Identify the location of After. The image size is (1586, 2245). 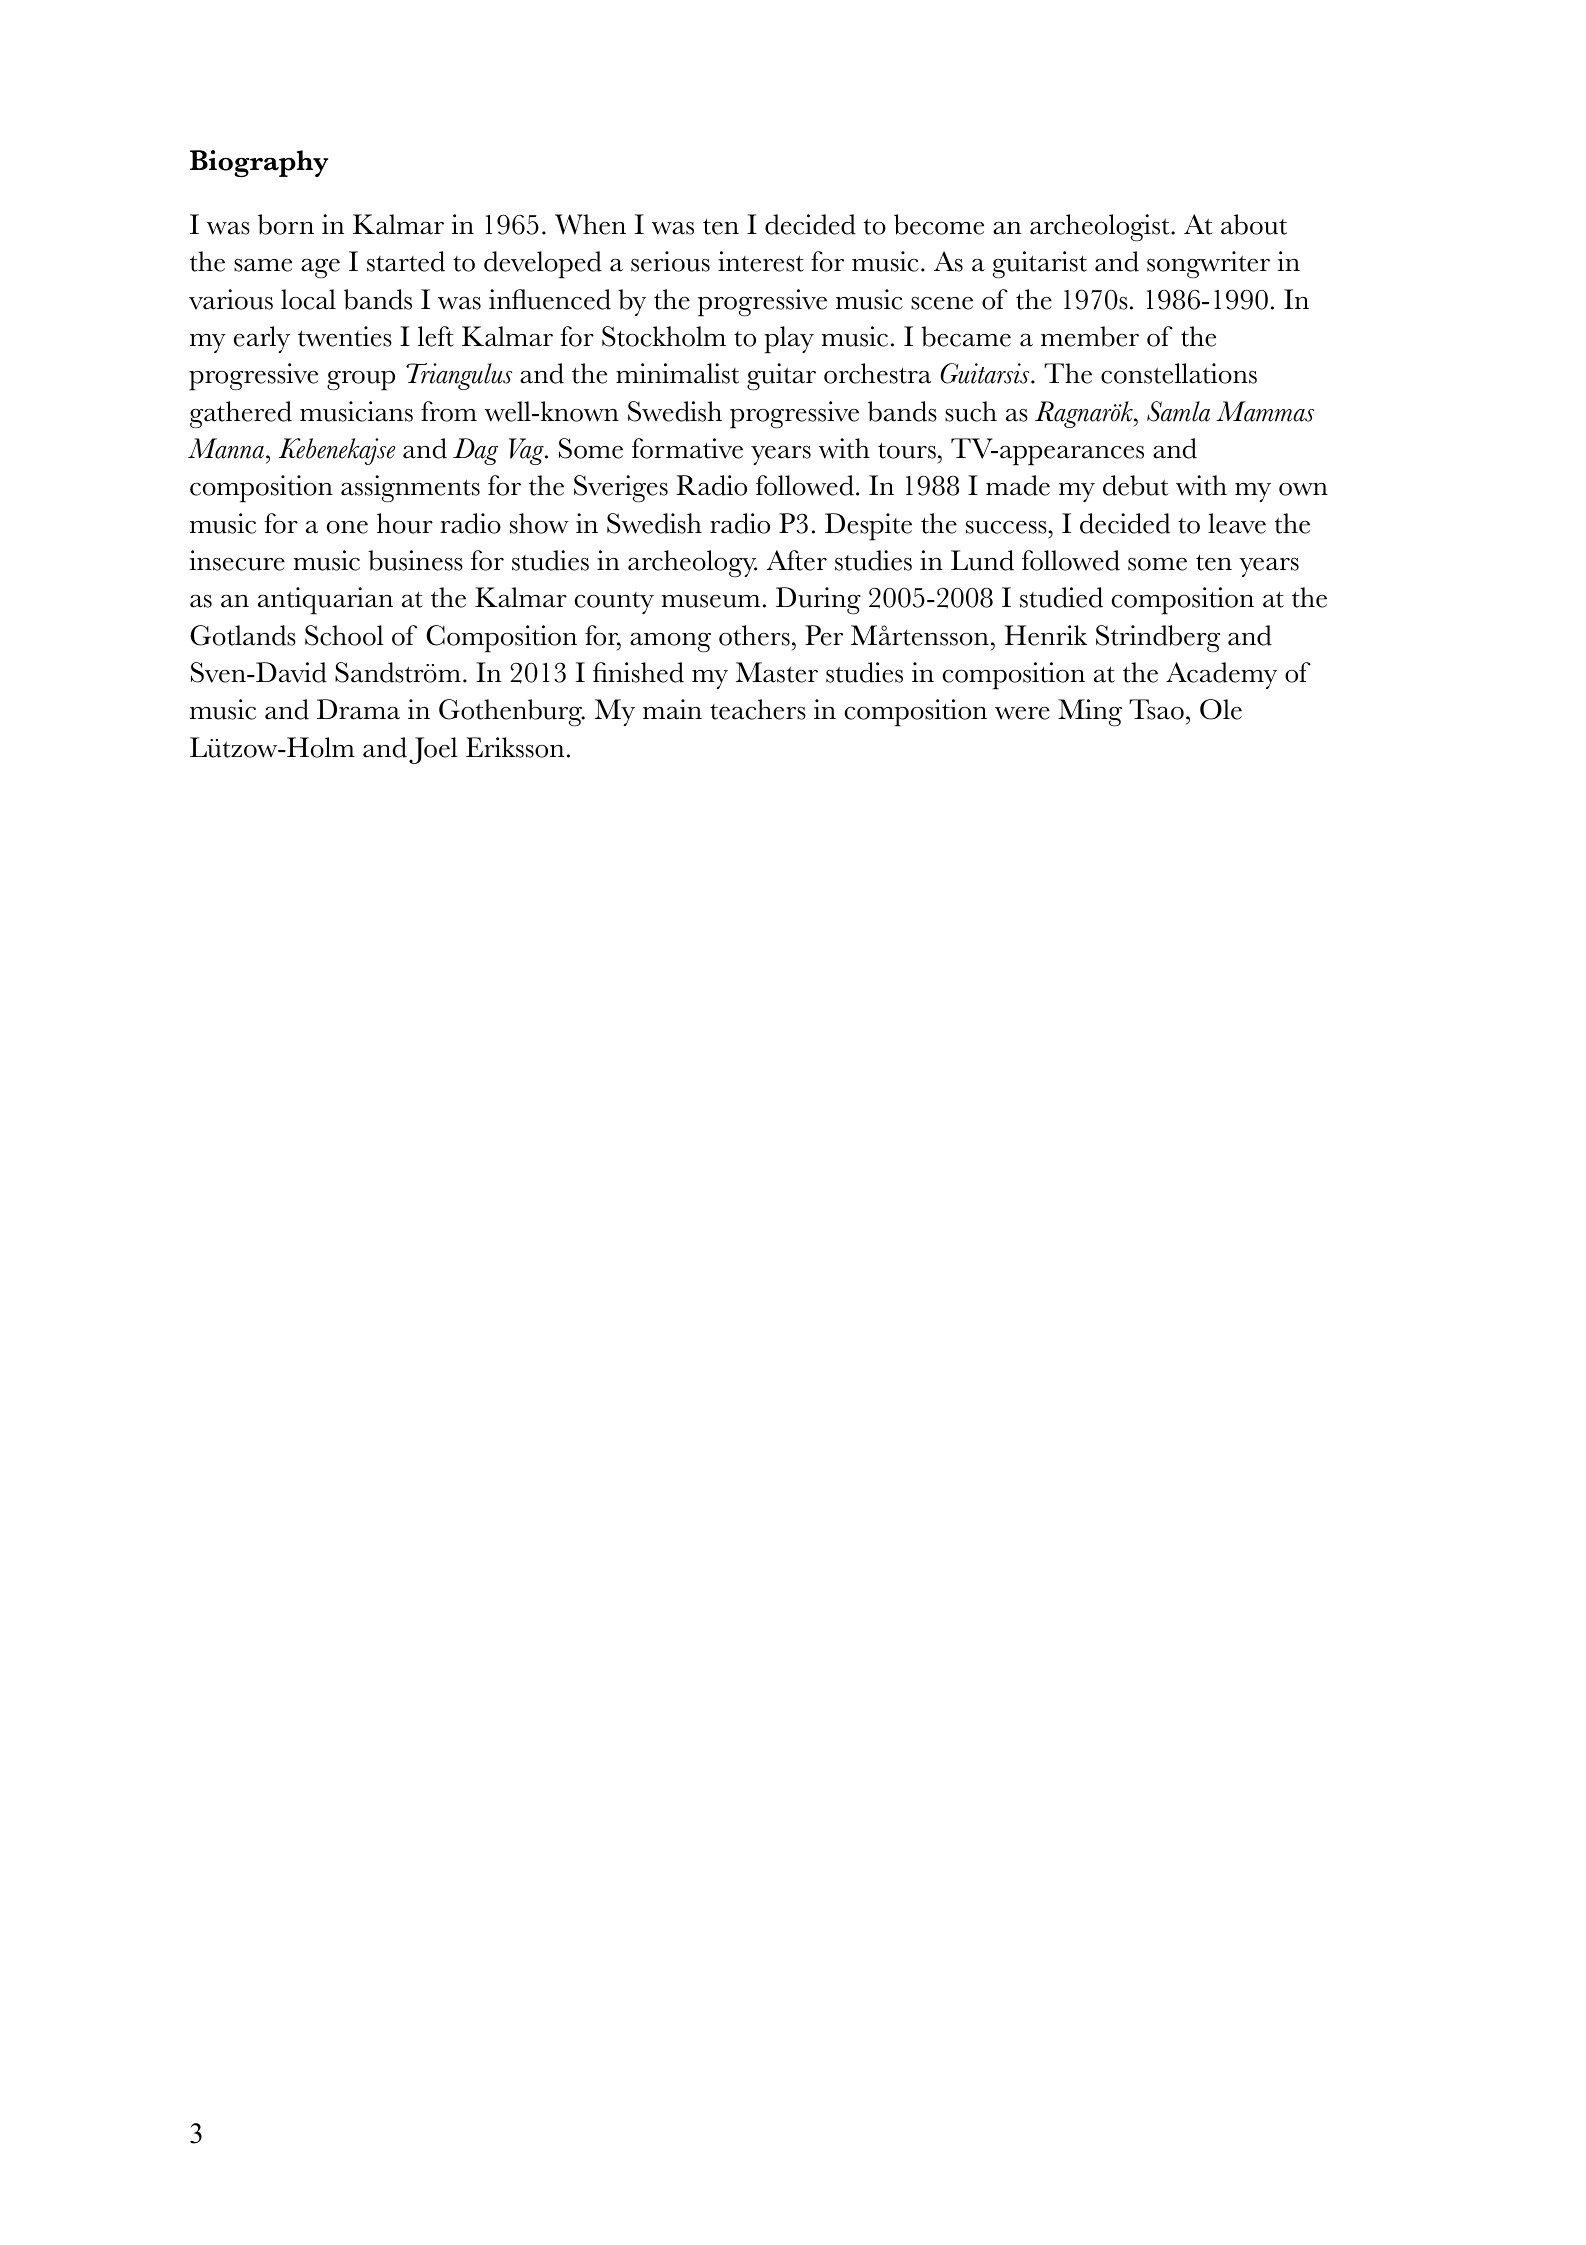
(797, 560).
